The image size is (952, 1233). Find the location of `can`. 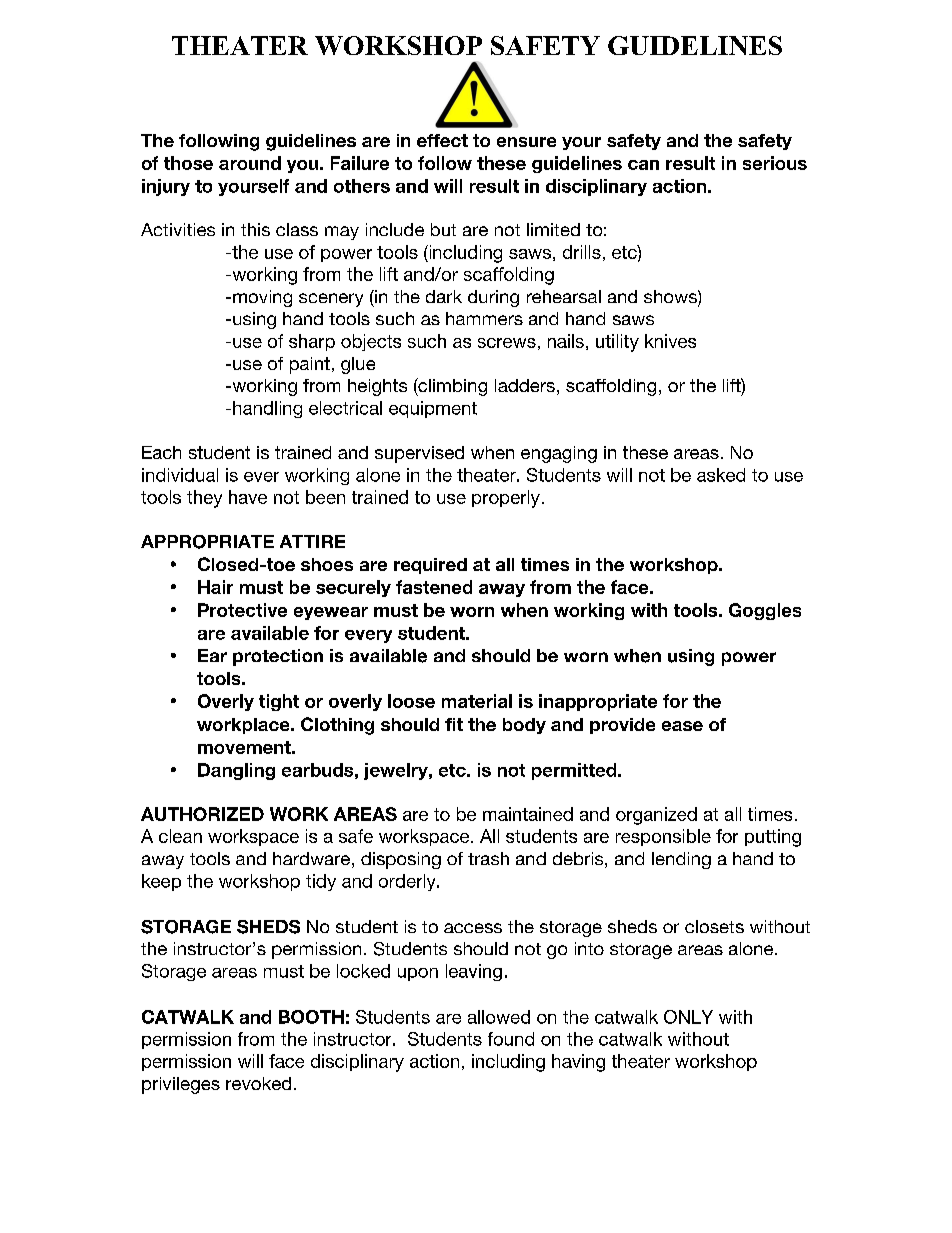

can is located at coordinates (643, 165).
